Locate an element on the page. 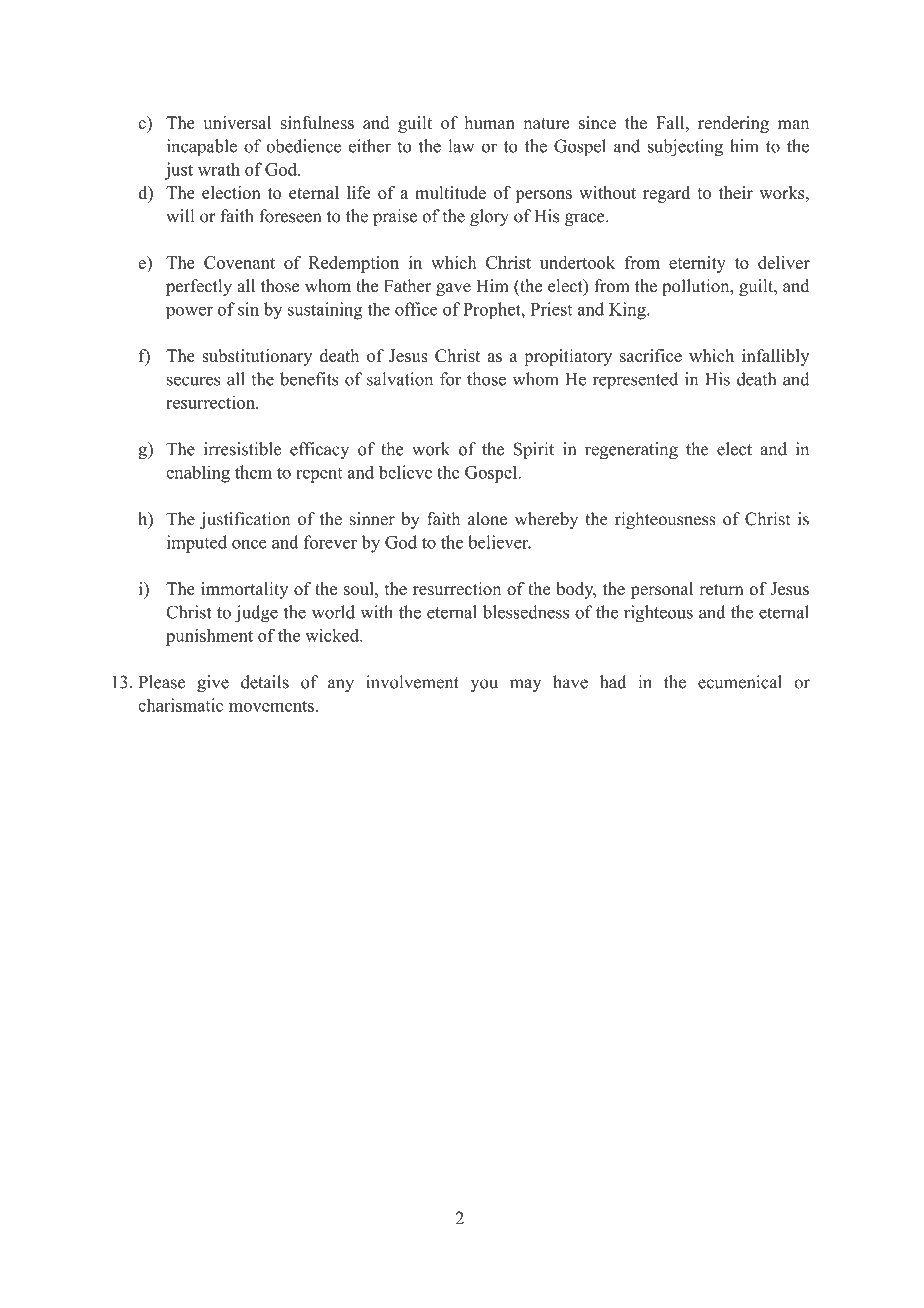 The width and height of the document is (924, 1308). alone is located at coordinates (487, 519).
